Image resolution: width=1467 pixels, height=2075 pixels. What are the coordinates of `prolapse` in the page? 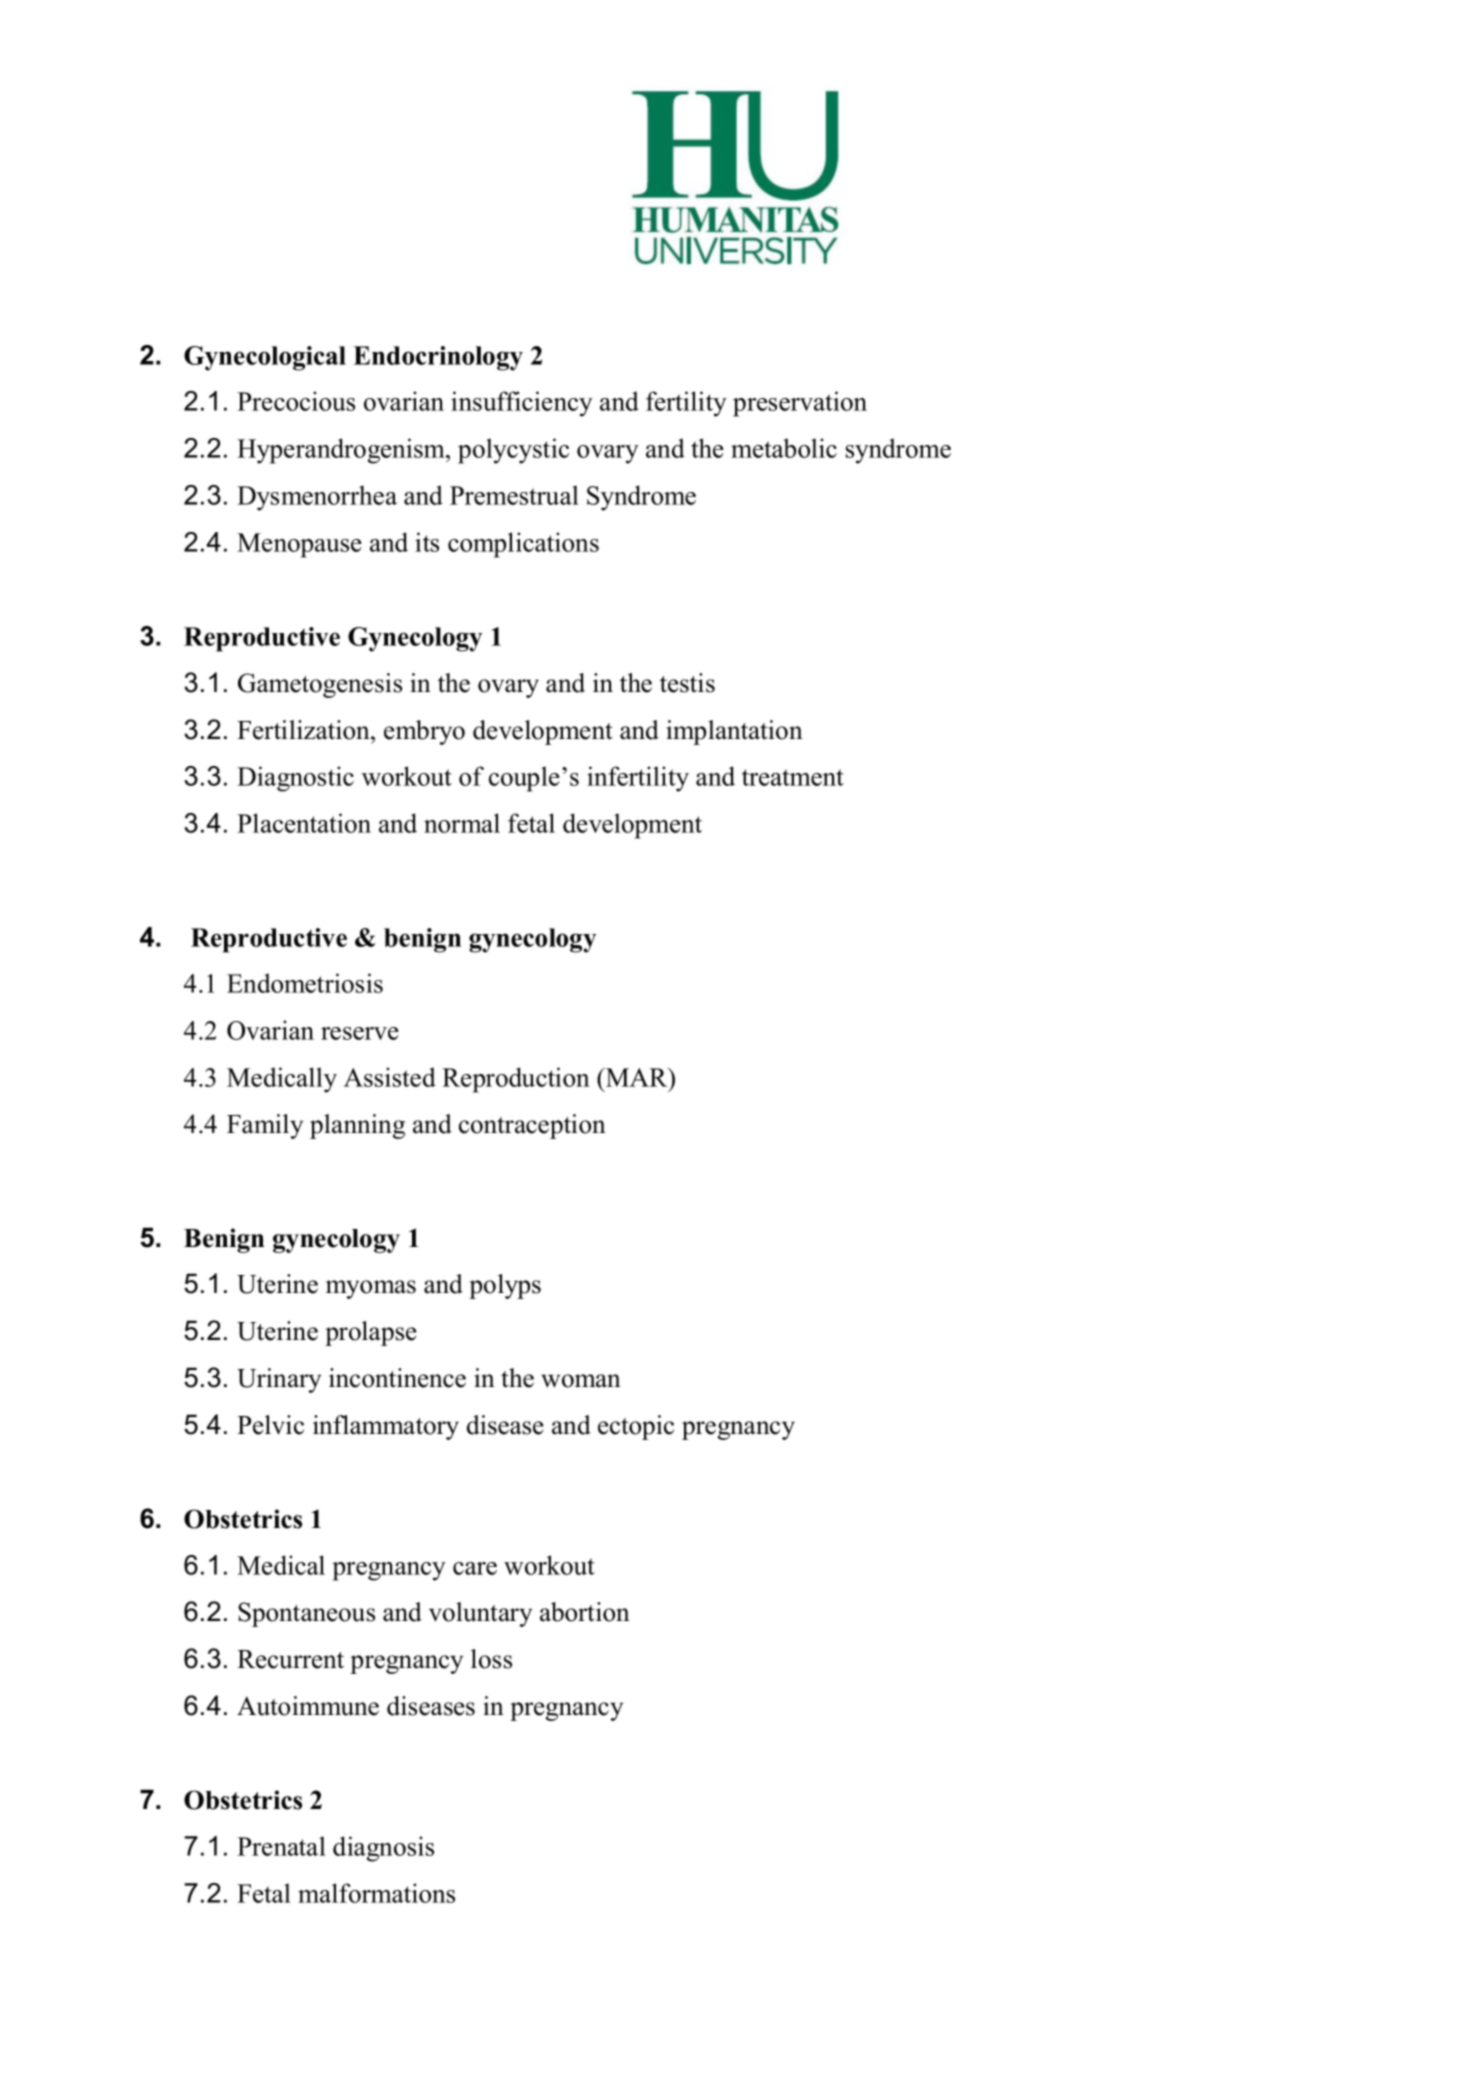 It's located at (371, 1333).
